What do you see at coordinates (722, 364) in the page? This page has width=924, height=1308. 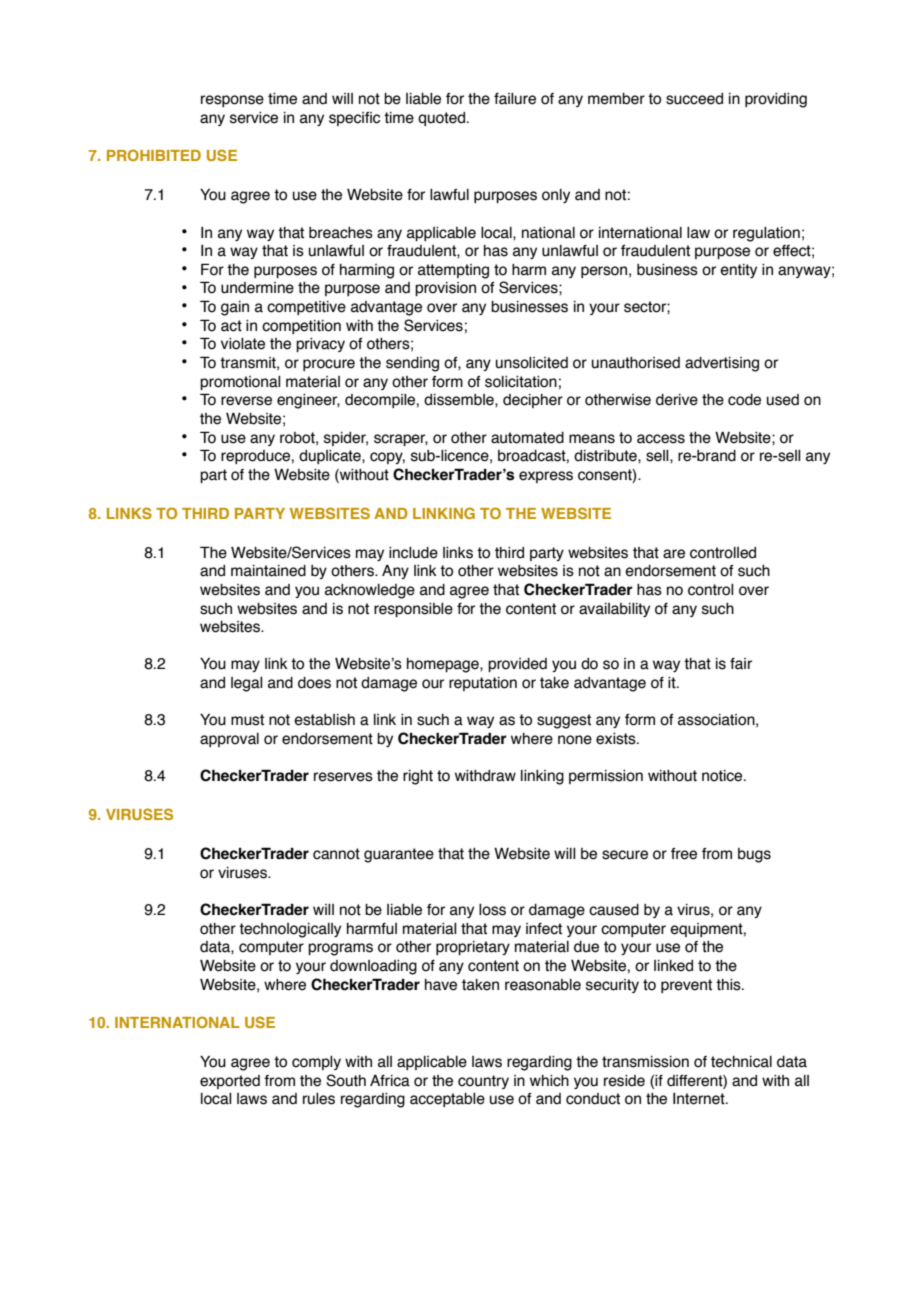 I see `advertising` at bounding box center [722, 364].
